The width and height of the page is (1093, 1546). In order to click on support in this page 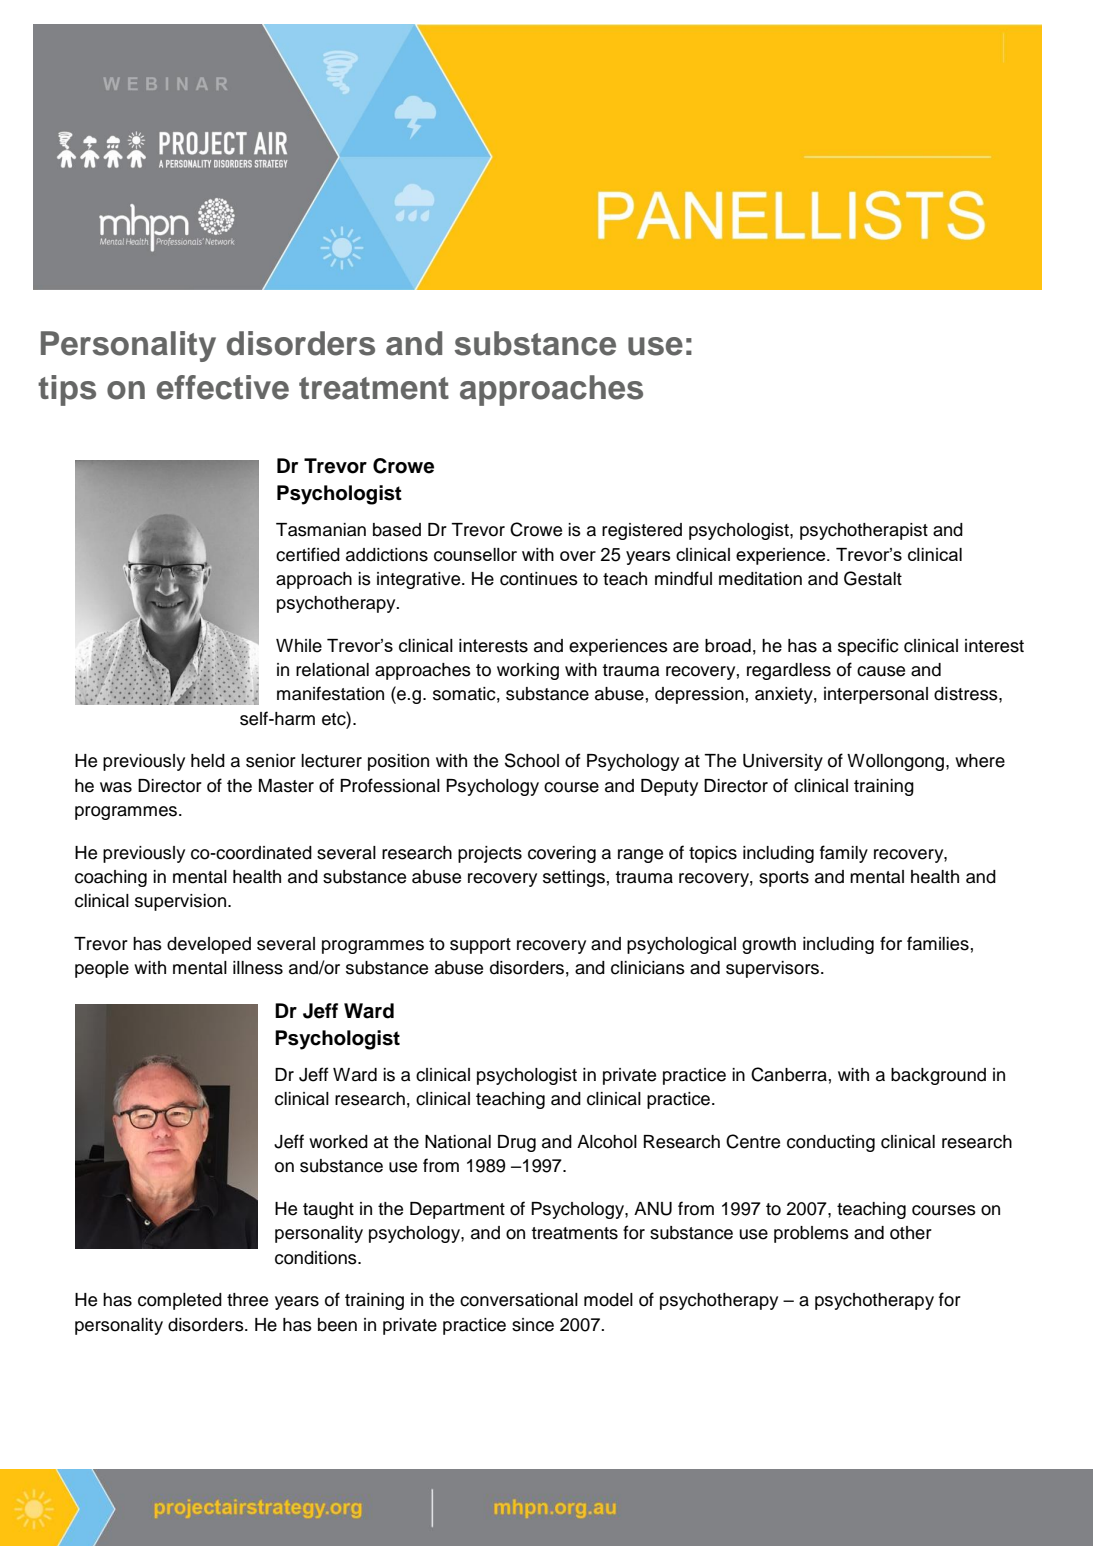, I will do `click(480, 946)`.
